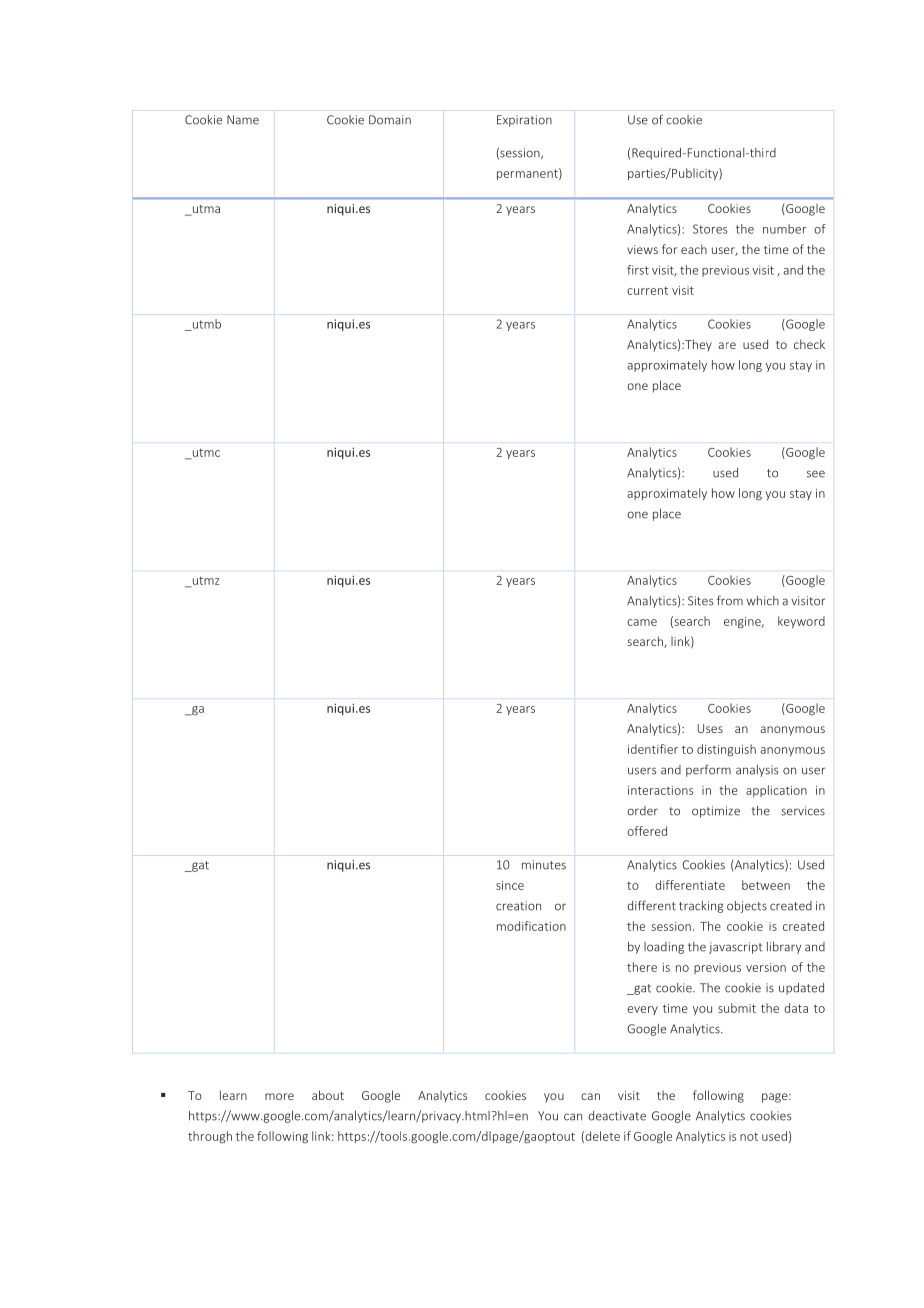  I want to click on not, so click(749, 1136).
